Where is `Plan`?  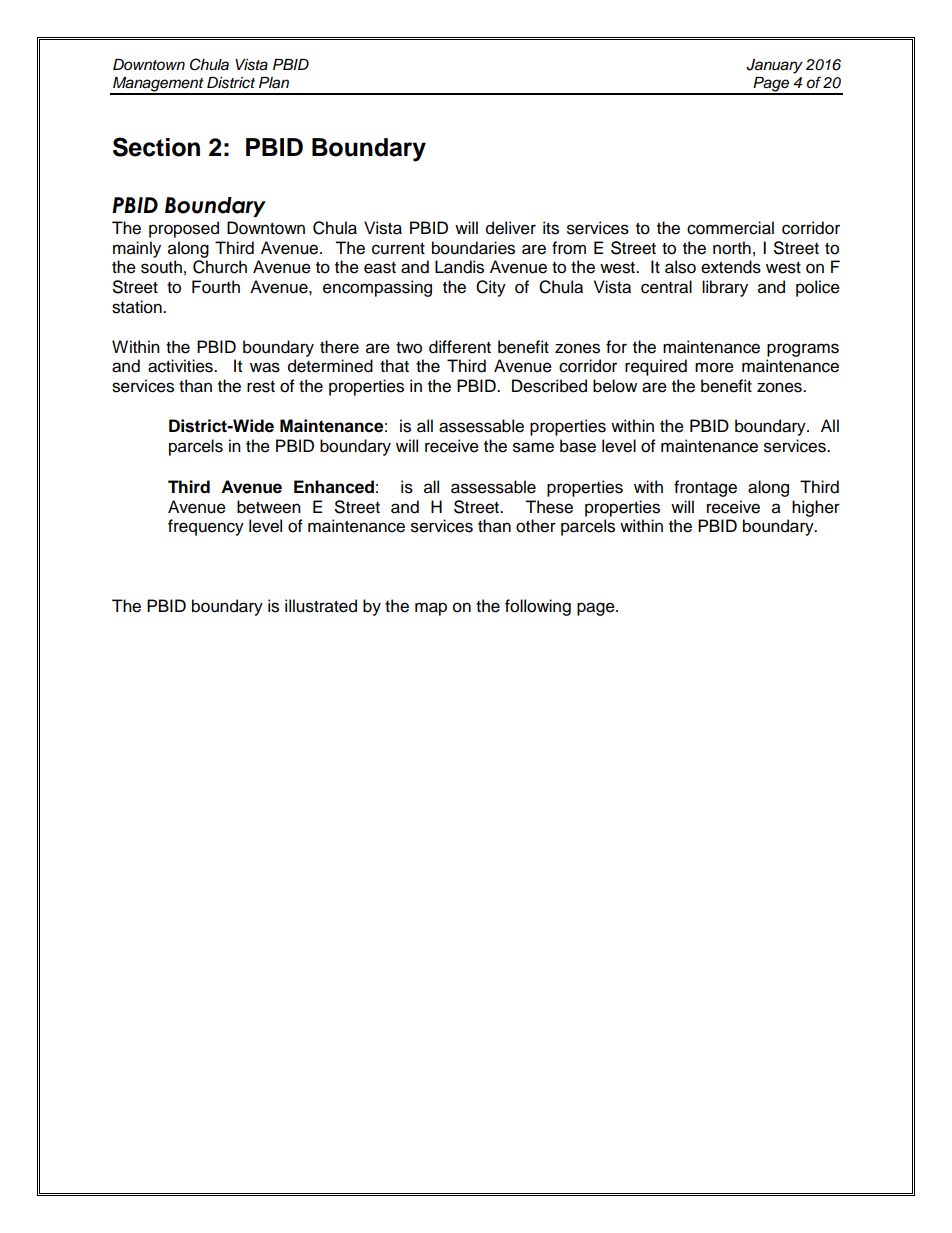 Plan is located at coordinates (274, 82).
